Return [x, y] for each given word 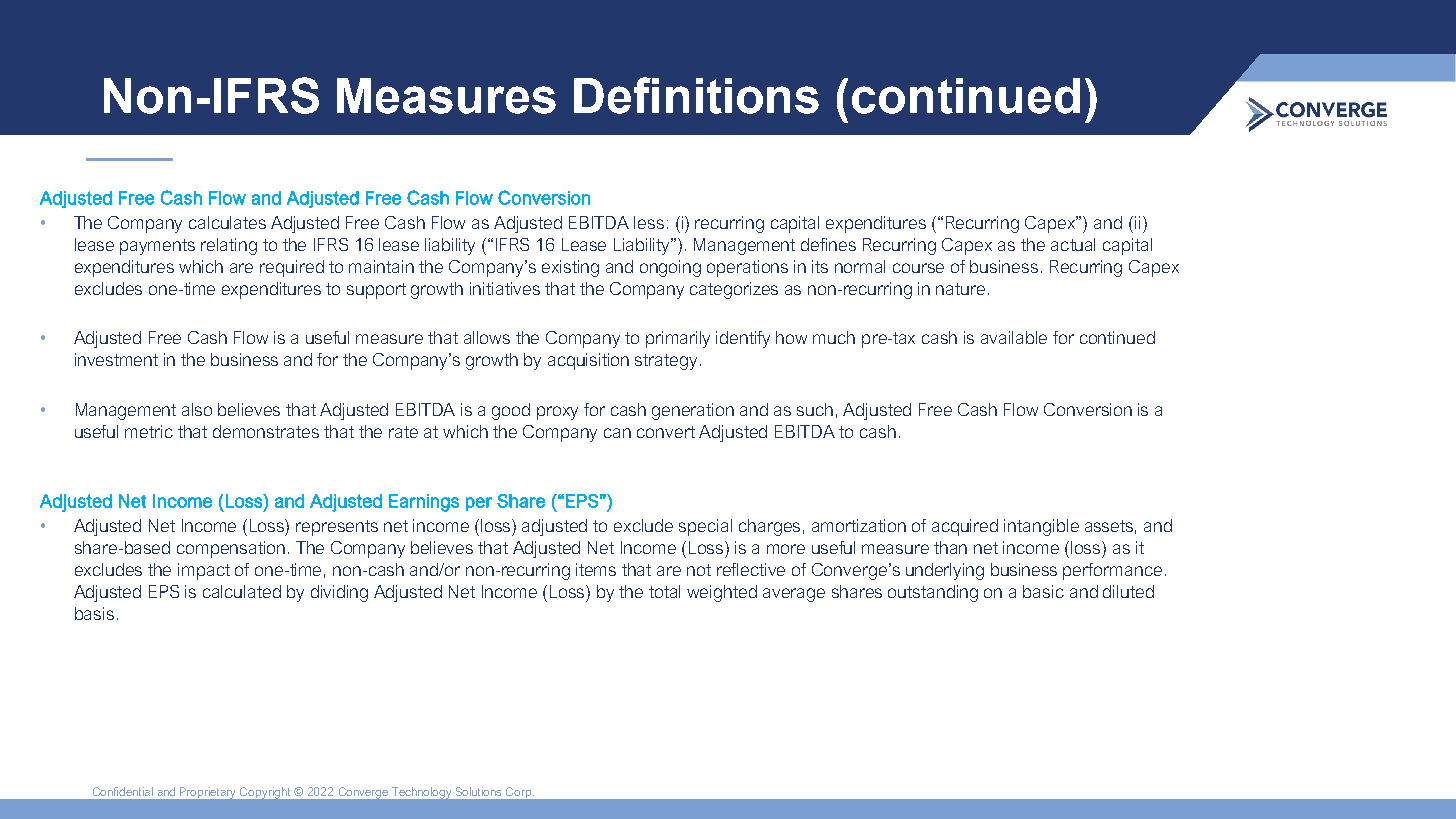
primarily [678, 339]
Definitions [696, 95]
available [1014, 337]
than [950, 547]
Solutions [478, 791]
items [596, 569]
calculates [227, 222]
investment [116, 359]
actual [1073, 244]
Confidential [123, 791]
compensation [231, 549]
